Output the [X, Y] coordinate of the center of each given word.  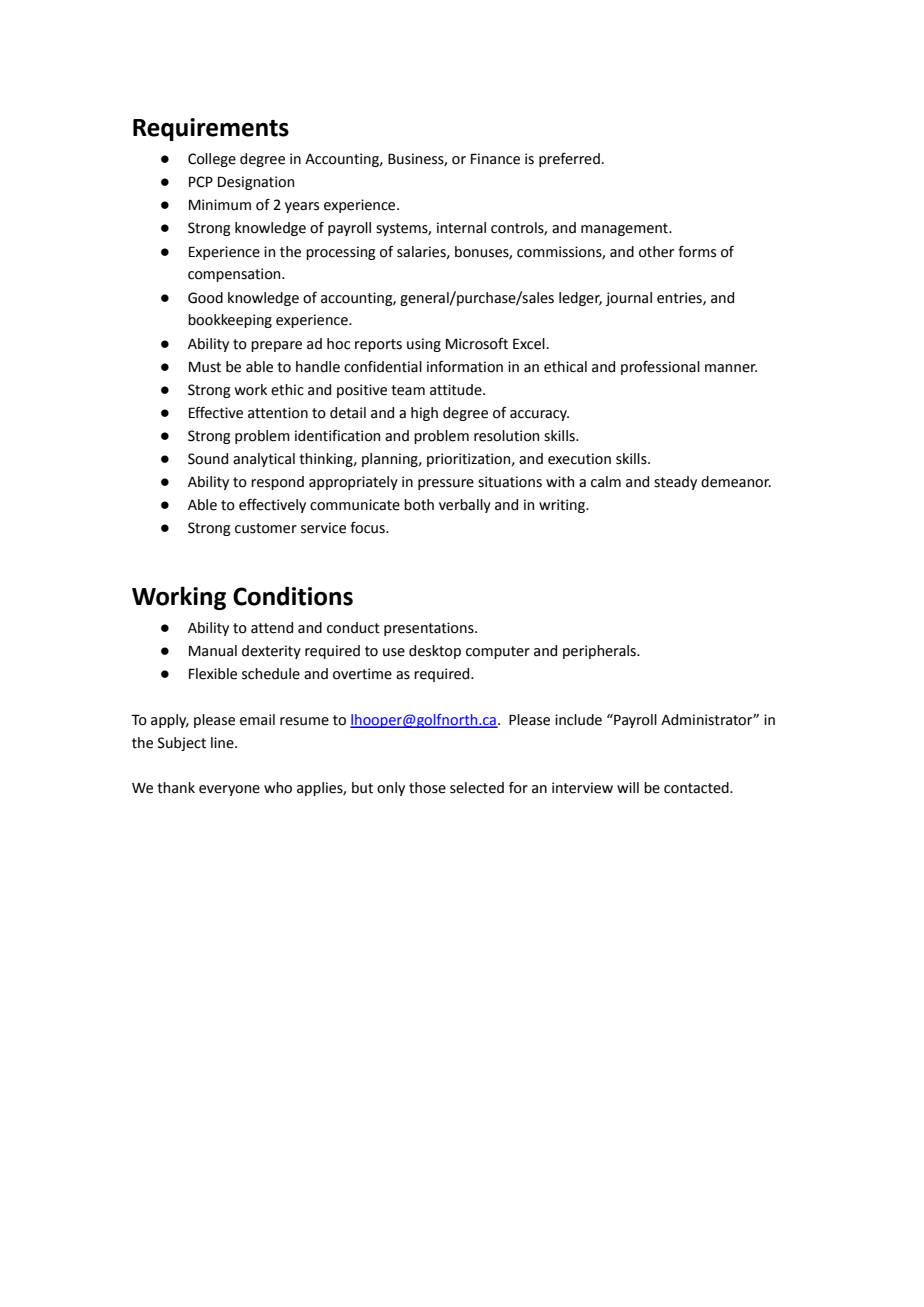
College [212, 160]
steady [675, 483]
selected [477, 788]
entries [680, 298]
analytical [264, 460]
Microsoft [477, 344]
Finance [495, 159]
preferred [569, 160]
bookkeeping [230, 321]
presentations [430, 629]
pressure [446, 484]
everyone [229, 790]
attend [272, 628]
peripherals [600, 652]
